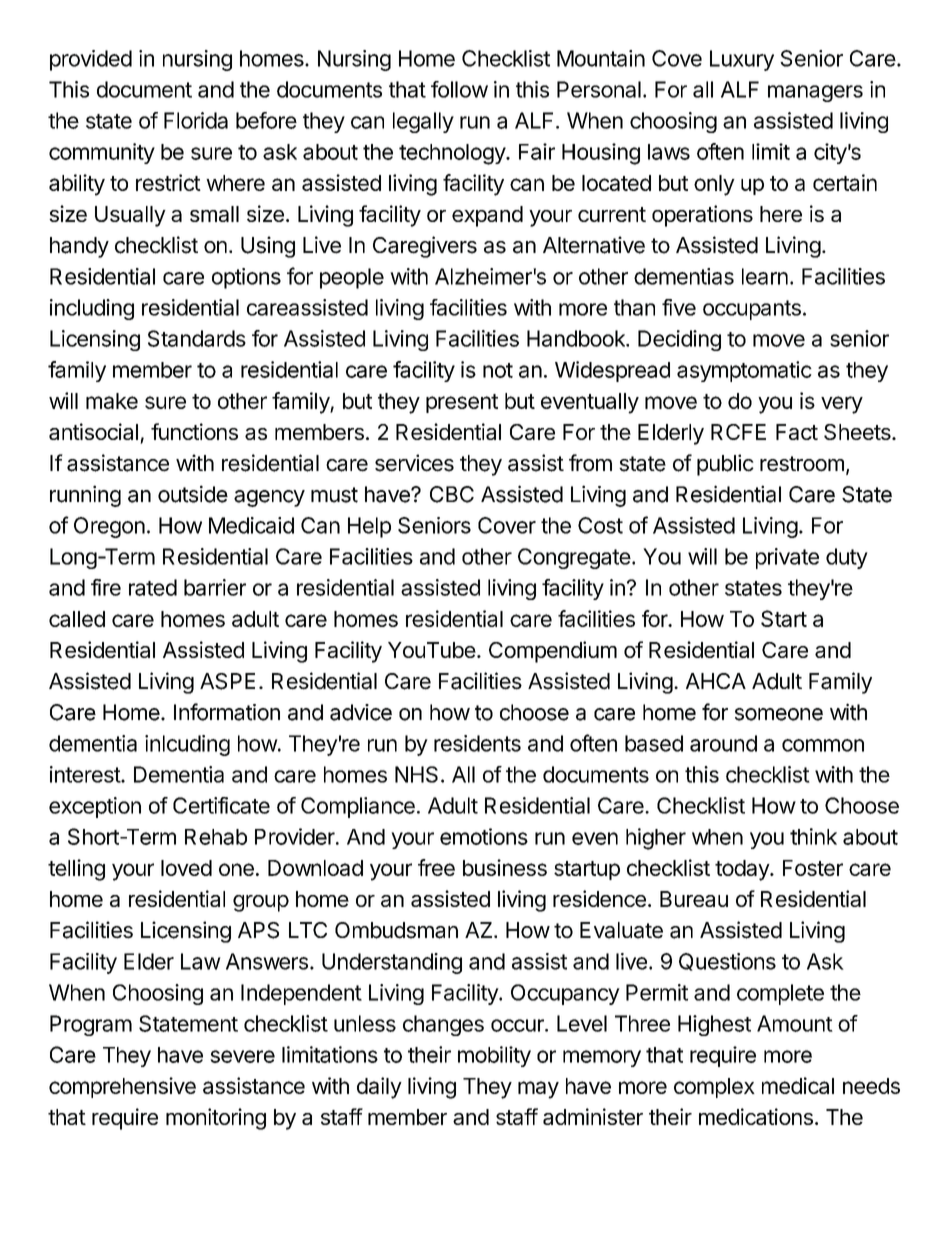 This page has height=1233, width=952. Describe the element at coordinates (459, 89) in the page. I see `follow` at that location.
